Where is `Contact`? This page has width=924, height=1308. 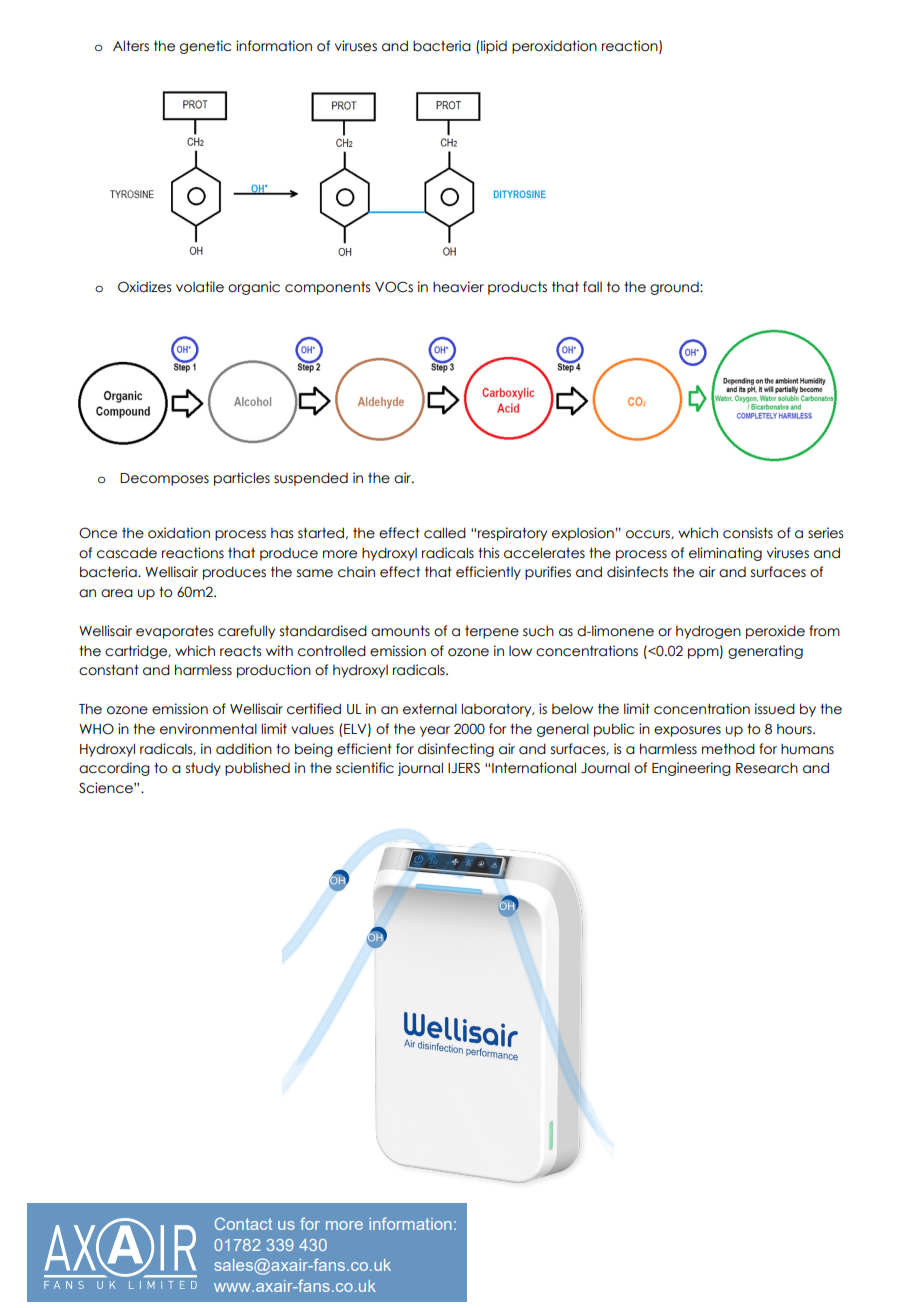 Contact is located at coordinates (243, 1223).
